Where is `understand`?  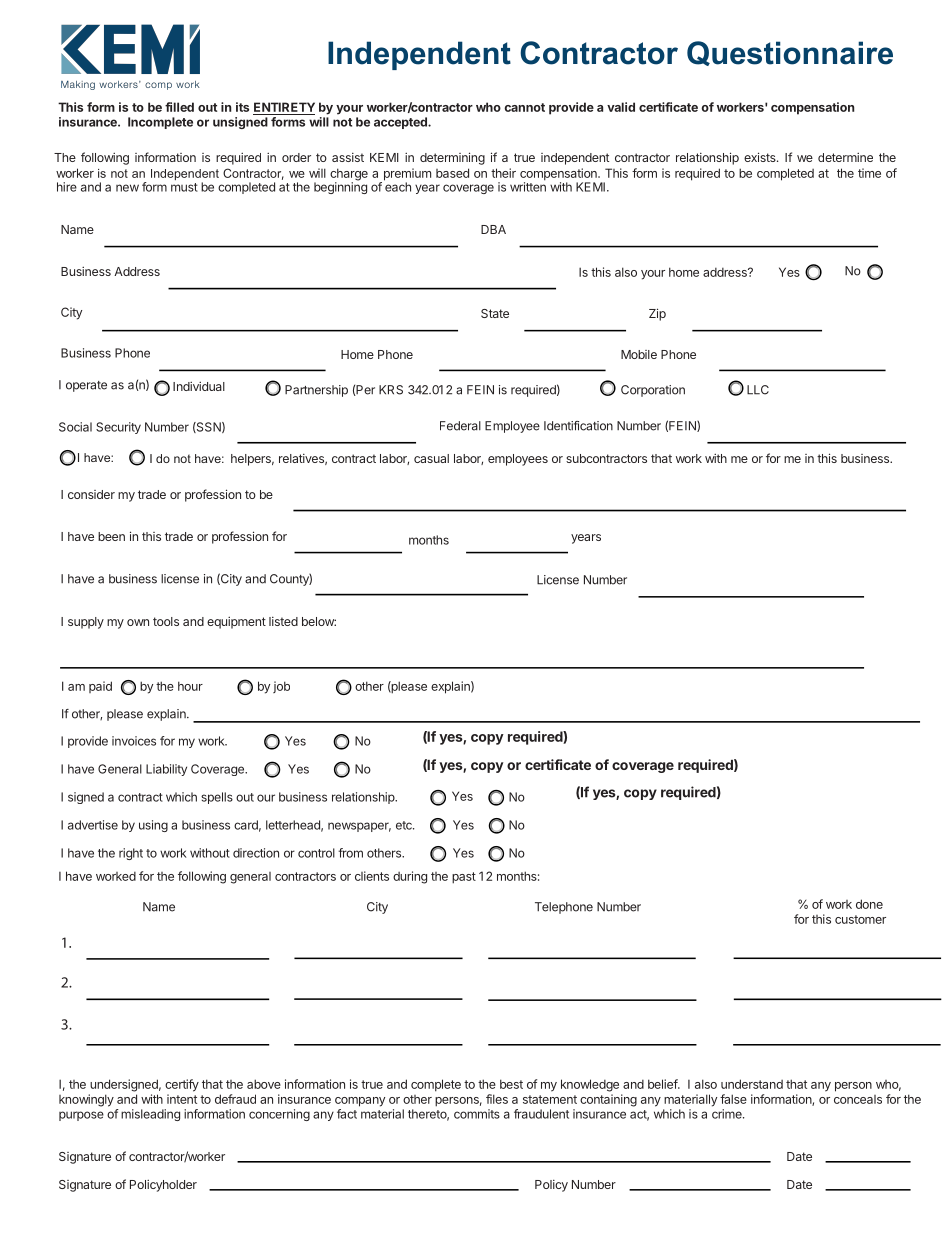
understand is located at coordinates (752, 1084).
